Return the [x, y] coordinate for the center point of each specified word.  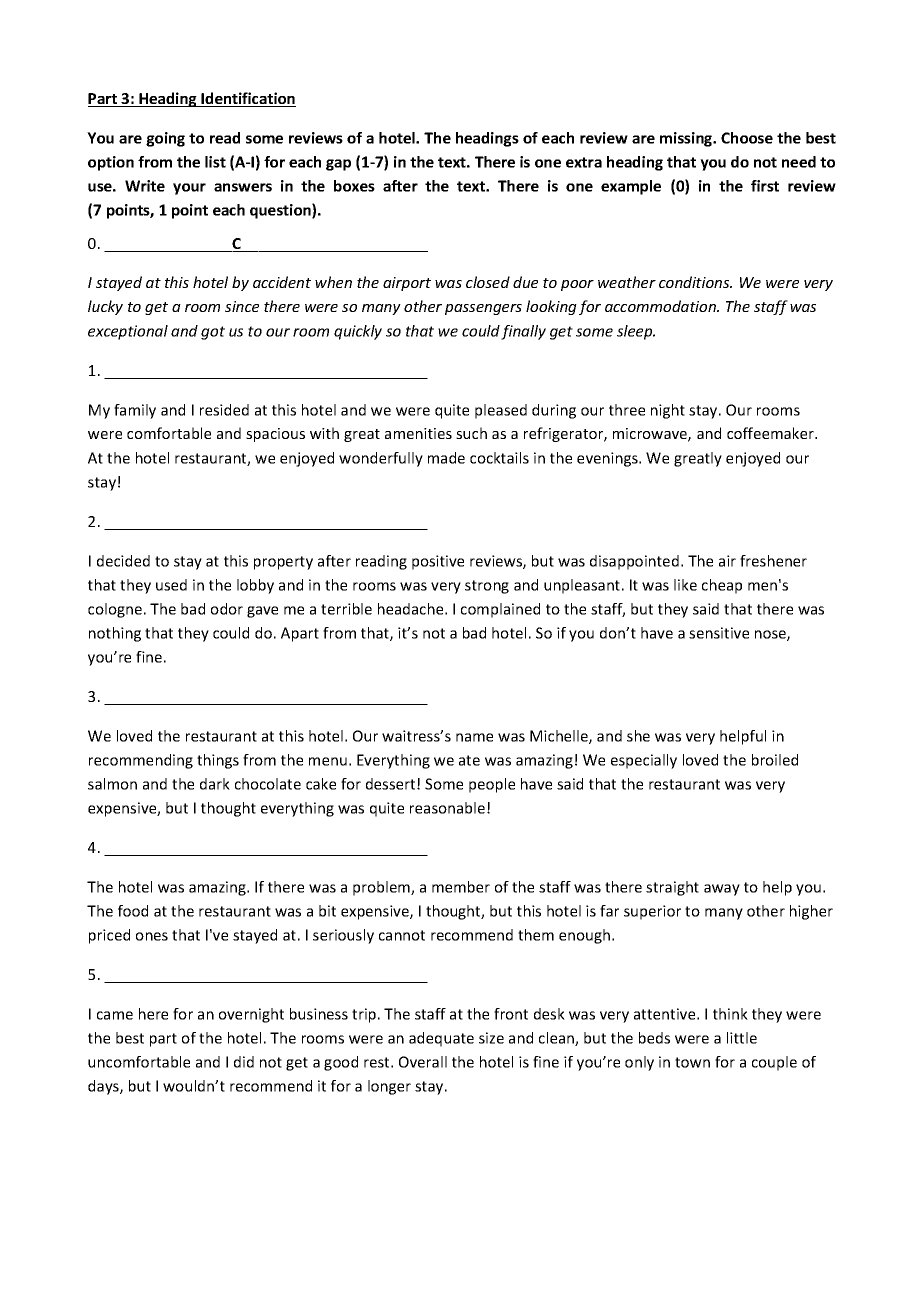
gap [338, 165]
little [742, 1038]
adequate [441, 1039]
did [244, 1062]
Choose [747, 138]
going [165, 139]
